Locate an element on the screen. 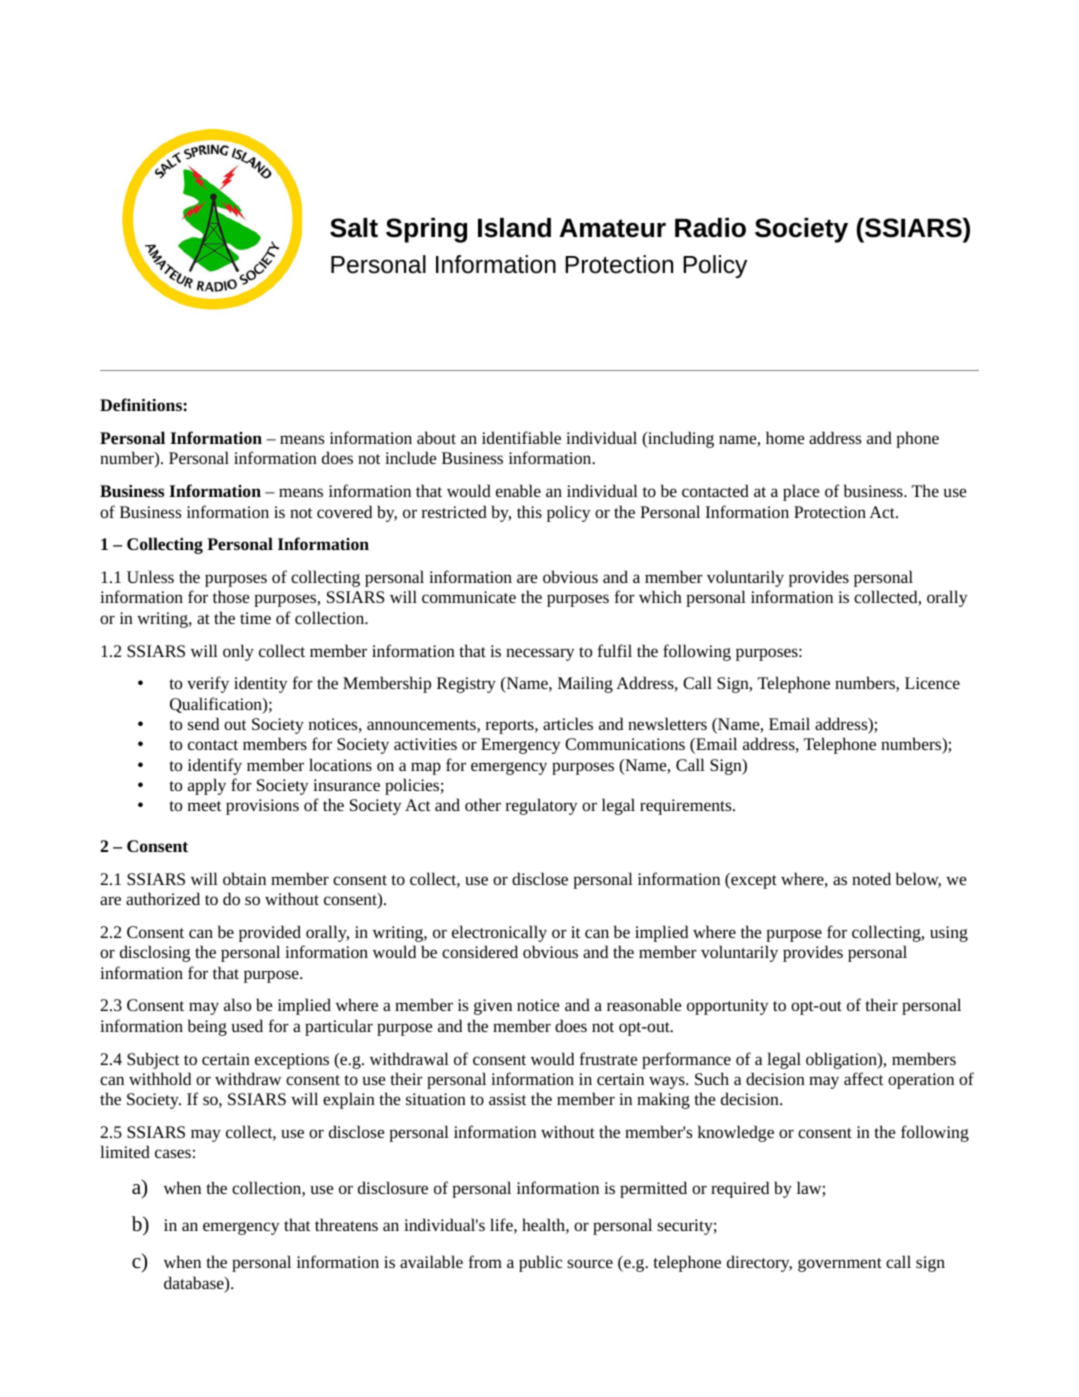  public is located at coordinates (540, 1263).
